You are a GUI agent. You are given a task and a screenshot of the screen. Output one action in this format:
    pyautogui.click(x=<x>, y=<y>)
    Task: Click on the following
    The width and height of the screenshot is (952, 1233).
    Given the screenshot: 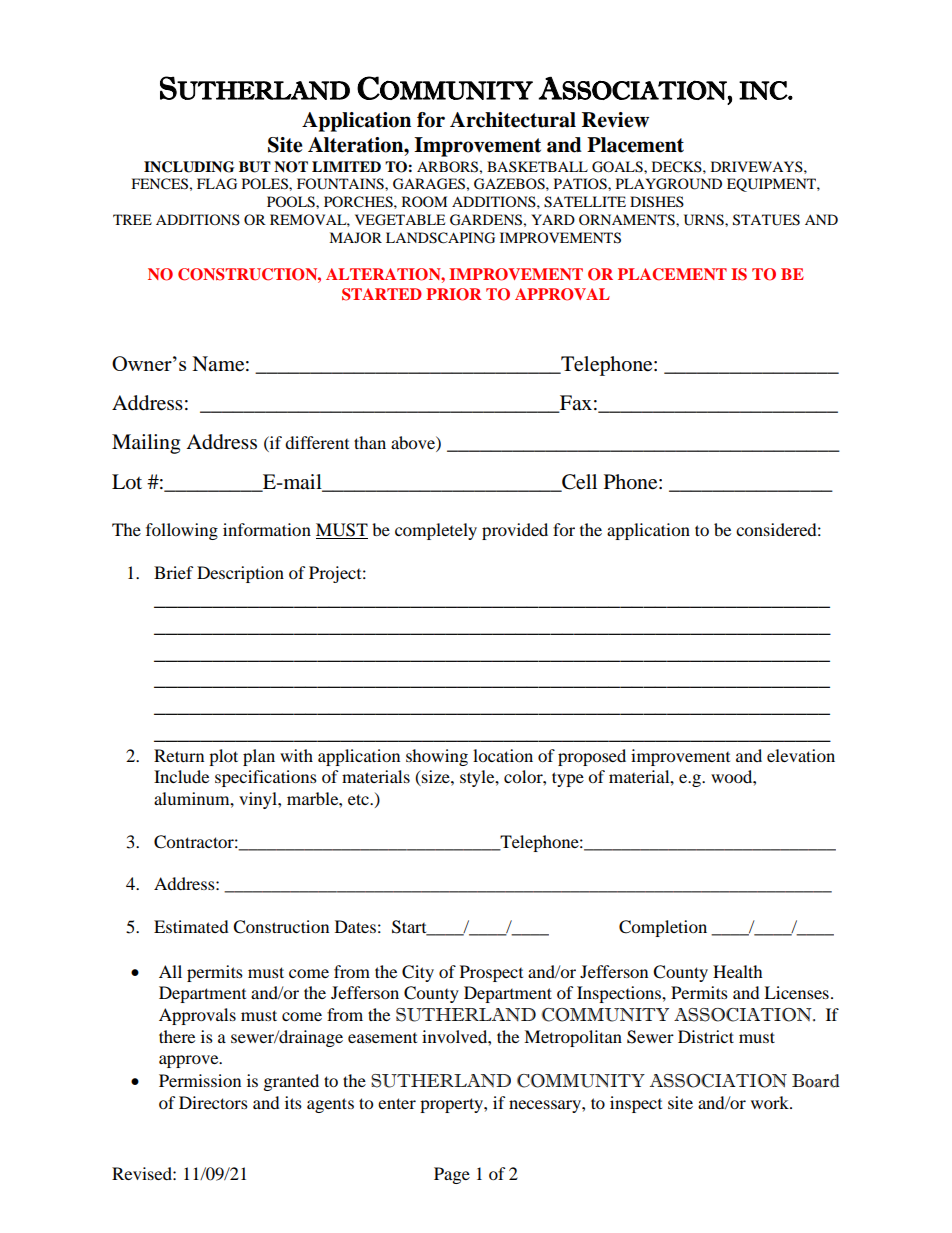 What is the action you would take?
    pyautogui.click(x=182, y=531)
